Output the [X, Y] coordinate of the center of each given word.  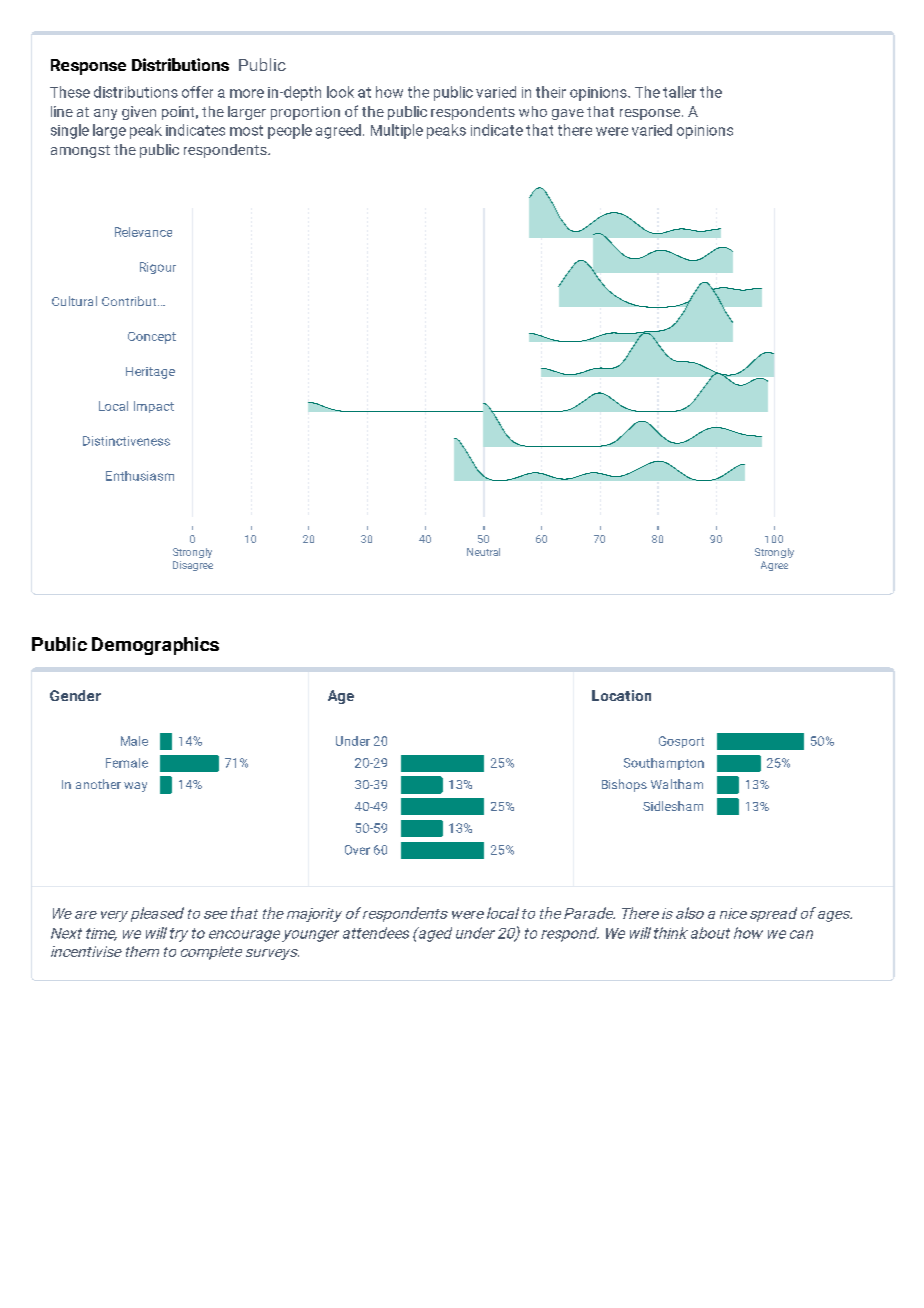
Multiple [397, 131]
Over [357, 850]
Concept [152, 338]
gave [568, 114]
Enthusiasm [140, 476]
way [135, 787]
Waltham [677, 784]
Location [621, 695]
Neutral [483, 552]
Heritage [150, 373]
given [139, 113]
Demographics [155, 646]
